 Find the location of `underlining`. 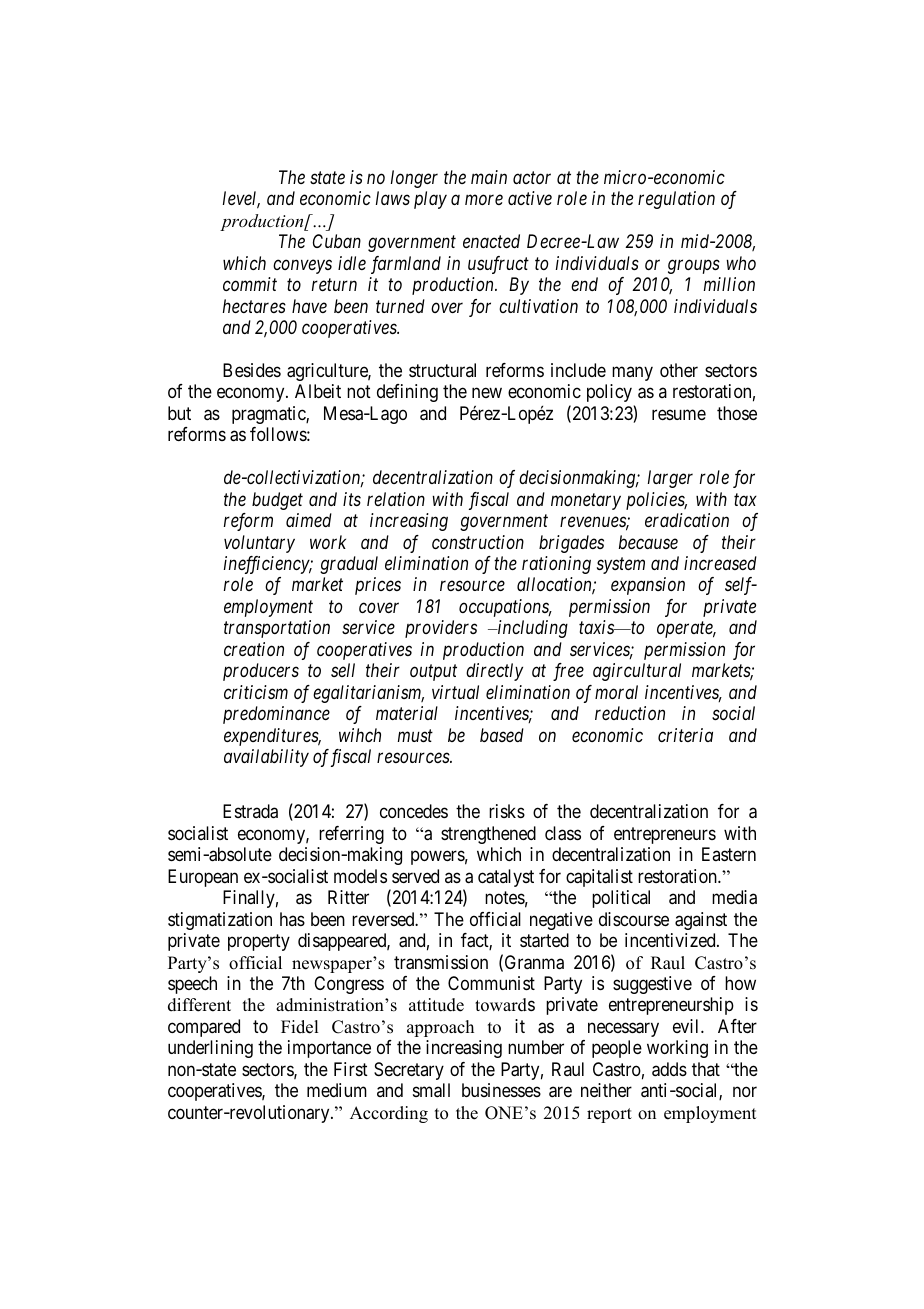

underlining is located at coordinates (210, 1049).
